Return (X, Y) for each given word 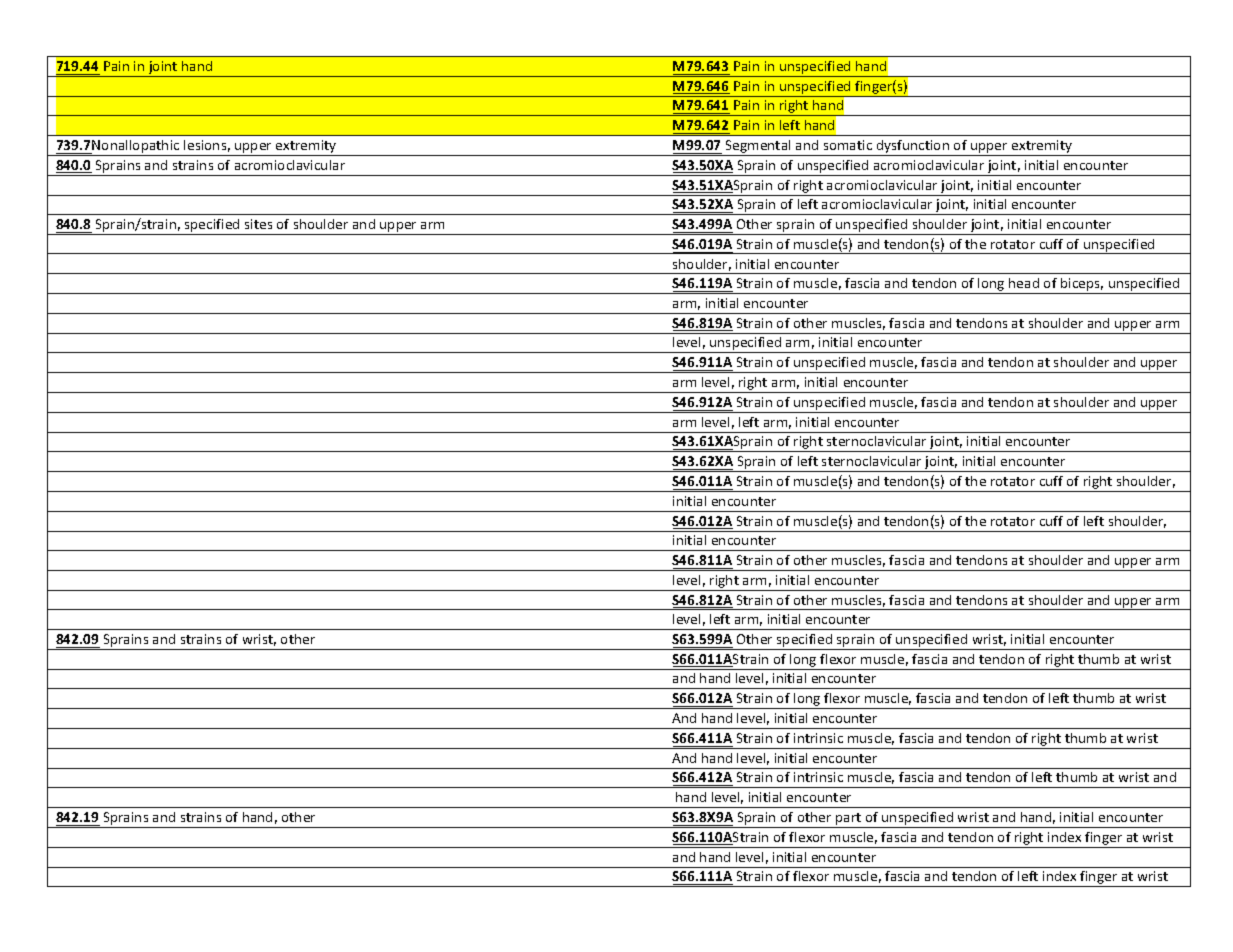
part (849, 820)
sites (258, 224)
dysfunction (913, 148)
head (1024, 283)
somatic (848, 145)
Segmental (758, 148)
